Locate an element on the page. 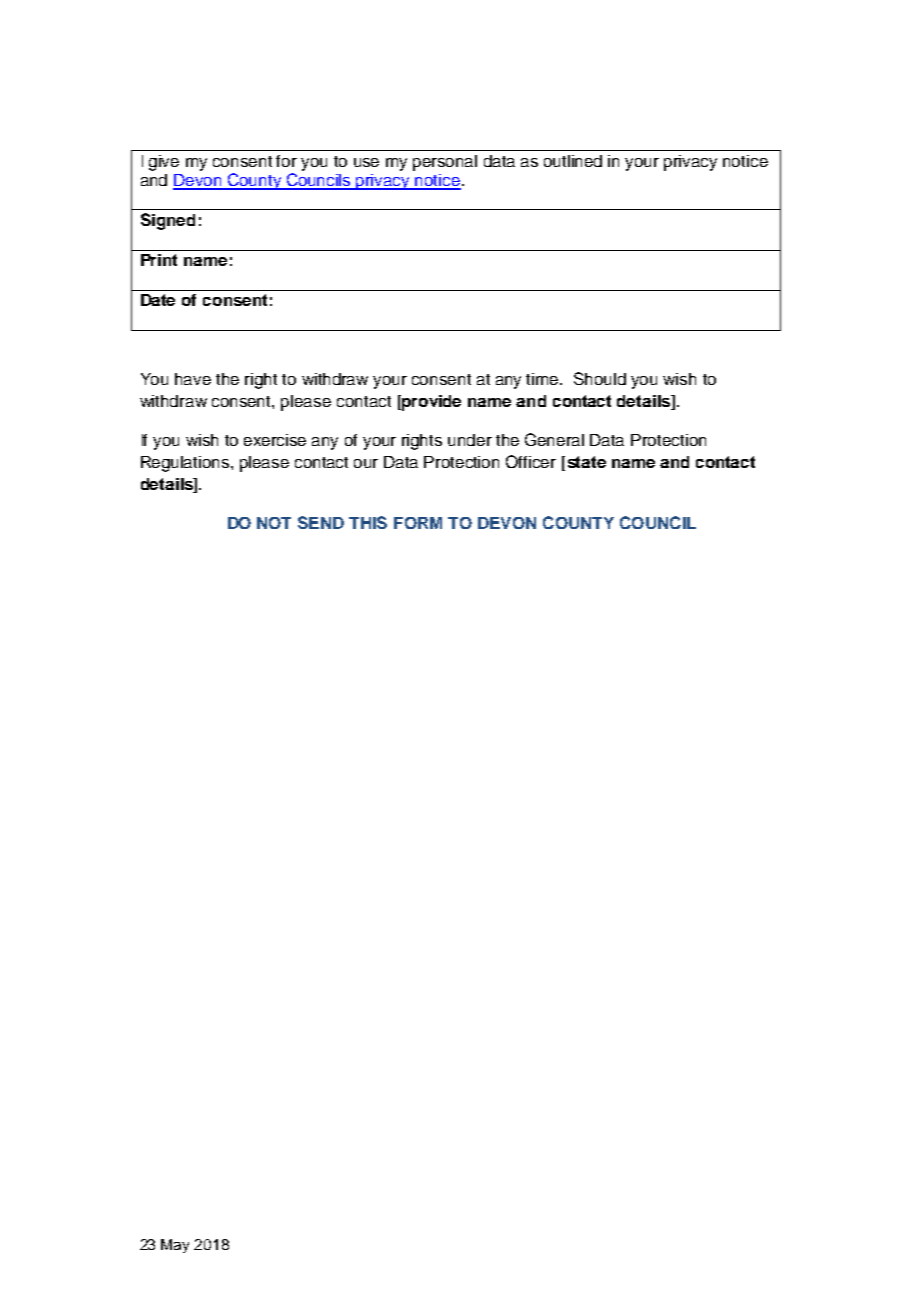 The height and width of the page is (1308, 924). Signed is located at coordinates (168, 221).
